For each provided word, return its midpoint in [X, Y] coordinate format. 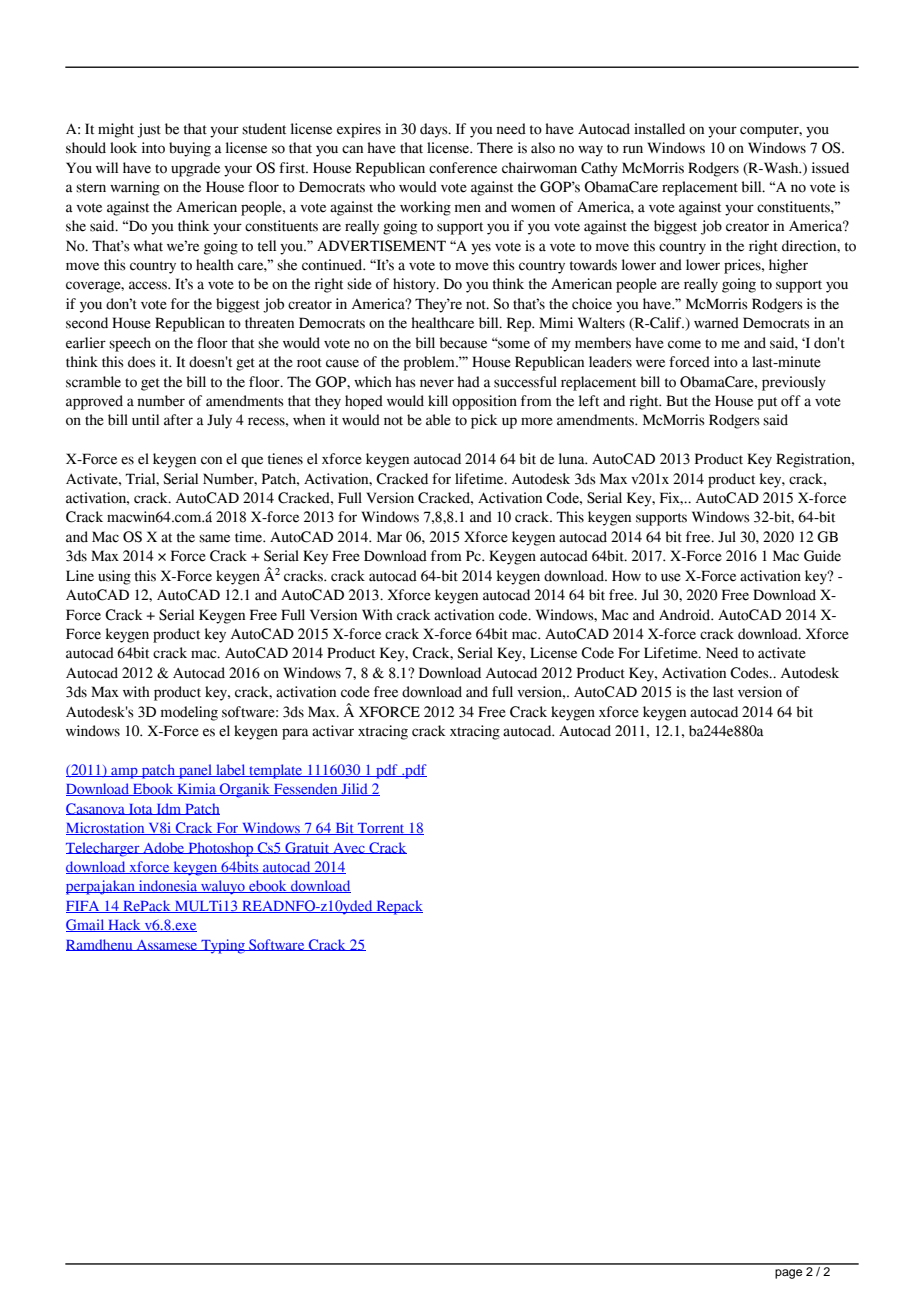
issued [830, 168]
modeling [189, 713]
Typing [223, 946]
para [295, 734]
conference [463, 168]
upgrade [195, 169]
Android [686, 615]
